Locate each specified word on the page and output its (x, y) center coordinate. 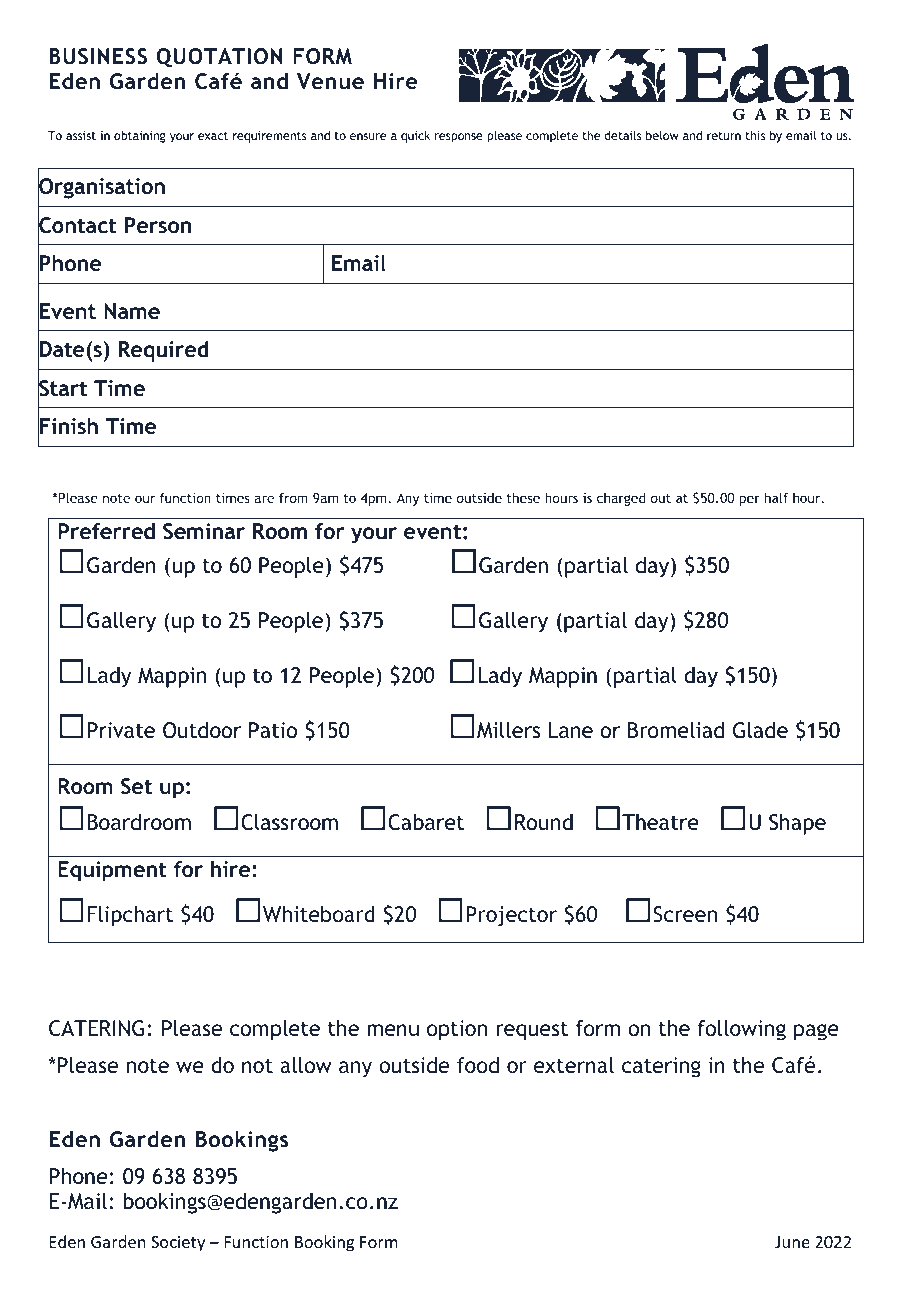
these (523, 497)
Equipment (112, 871)
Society (178, 1244)
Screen (685, 914)
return (724, 136)
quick (415, 136)
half (776, 497)
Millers (508, 730)
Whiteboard (319, 914)
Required (163, 351)
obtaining (140, 137)
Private (121, 730)
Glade (760, 730)
